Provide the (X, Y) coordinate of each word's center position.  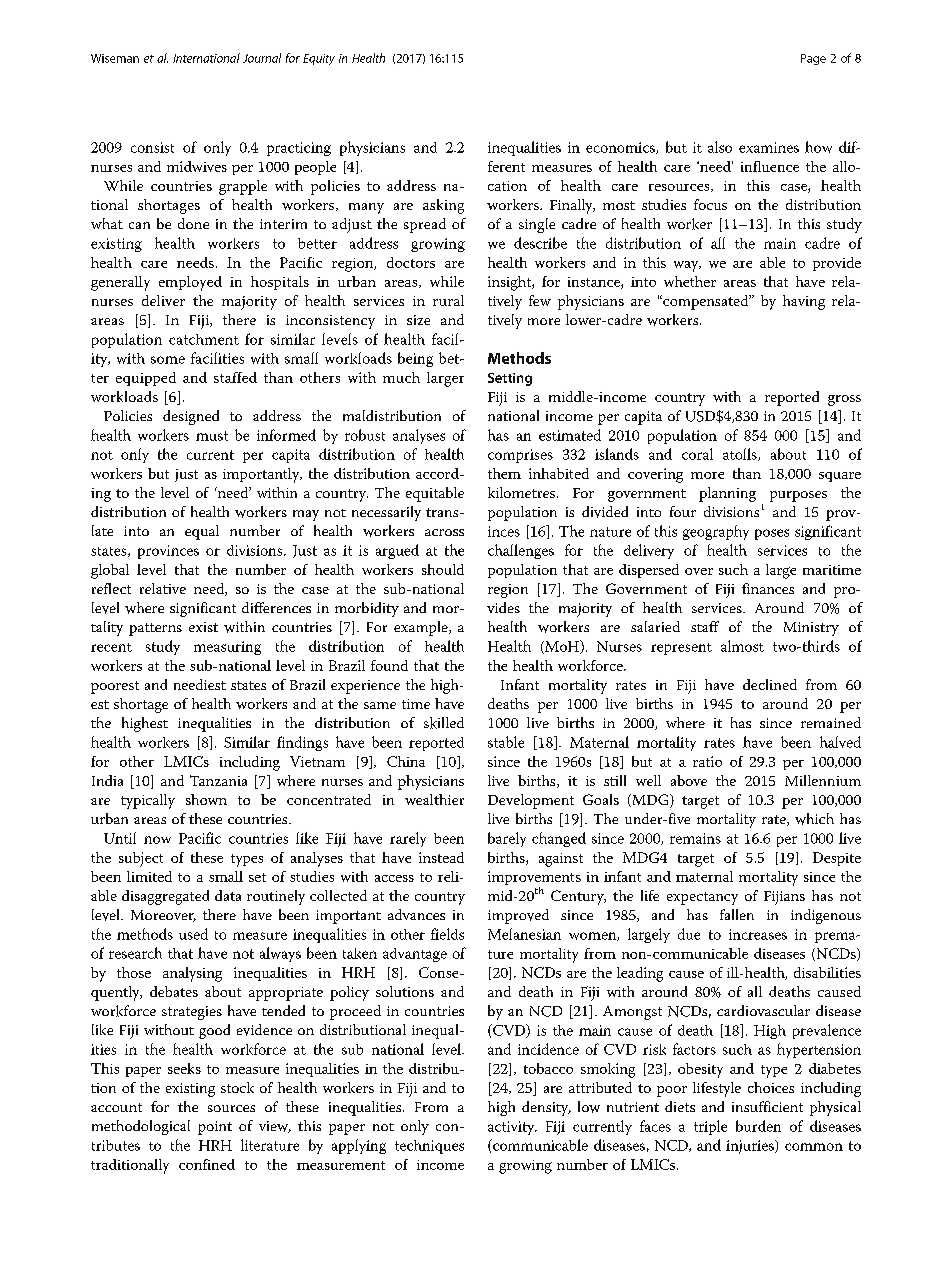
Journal (262, 58)
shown (206, 799)
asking (443, 206)
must (212, 436)
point (215, 1128)
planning (727, 494)
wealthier (434, 799)
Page (813, 59)
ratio (707, 761)
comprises (520, 456)
